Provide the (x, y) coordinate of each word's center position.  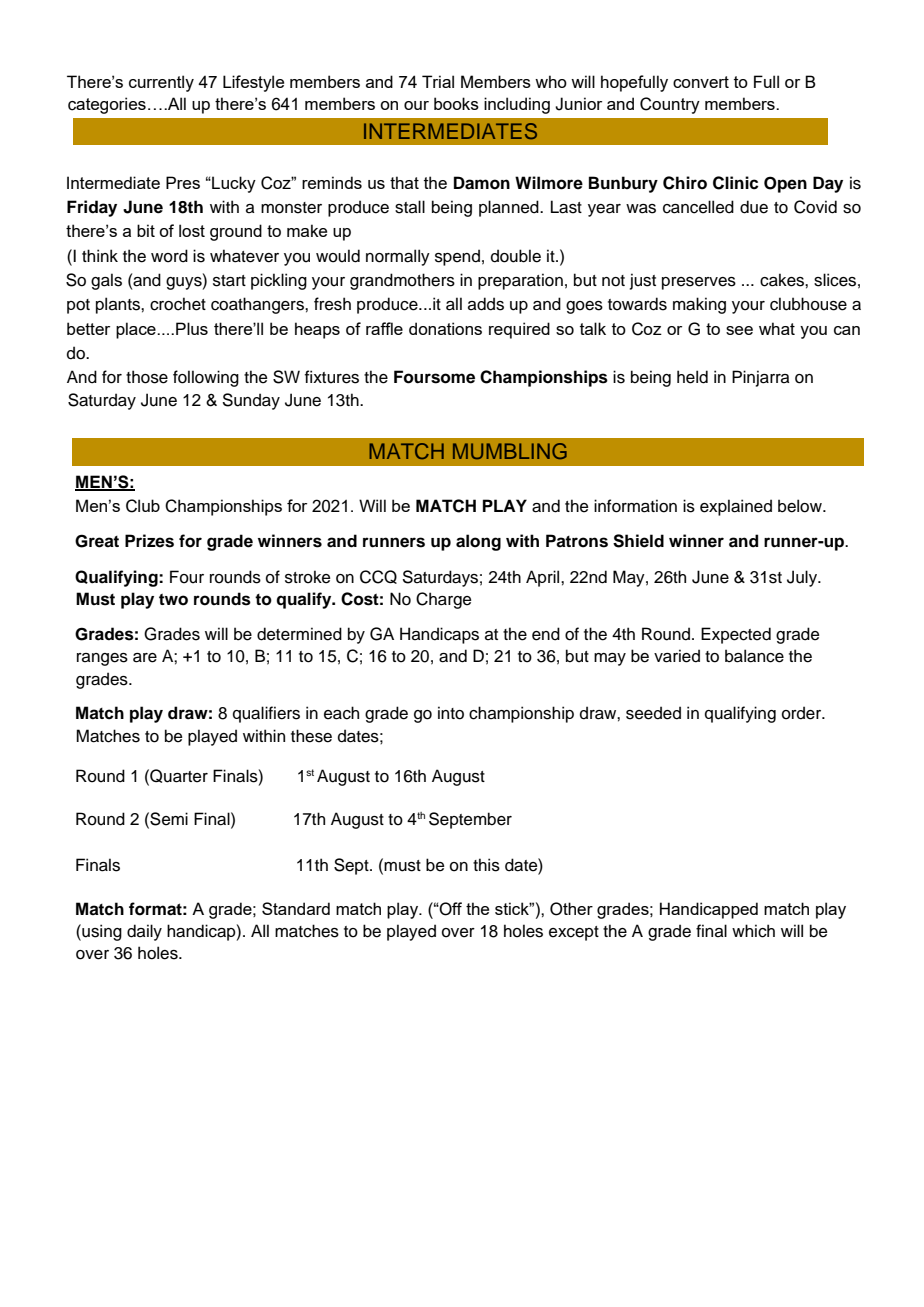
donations (445, 328)
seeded (653, 713)
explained (736, 507)
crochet (178, 304)
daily (144, 932)
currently (161, 83)
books (456, 103)
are (145, 658)
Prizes (149, 541)
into (451, 713)
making (699, 305)
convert (701, 82)
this (486, 865)
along (478, 542)
